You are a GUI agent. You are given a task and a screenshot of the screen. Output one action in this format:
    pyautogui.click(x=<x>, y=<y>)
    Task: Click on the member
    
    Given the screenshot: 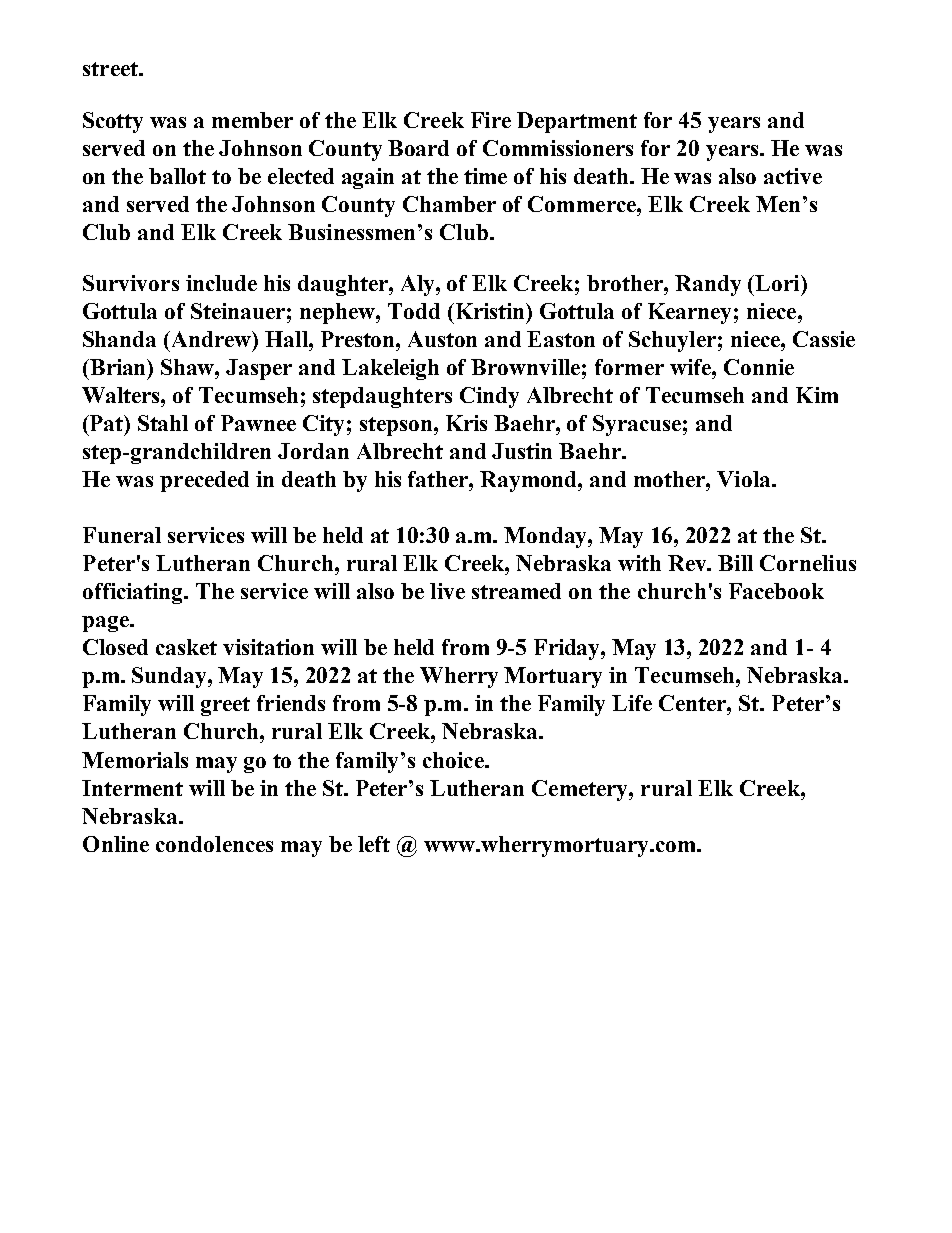 What is the action you would take?
    pyautogui.click(x=252, y=120)
